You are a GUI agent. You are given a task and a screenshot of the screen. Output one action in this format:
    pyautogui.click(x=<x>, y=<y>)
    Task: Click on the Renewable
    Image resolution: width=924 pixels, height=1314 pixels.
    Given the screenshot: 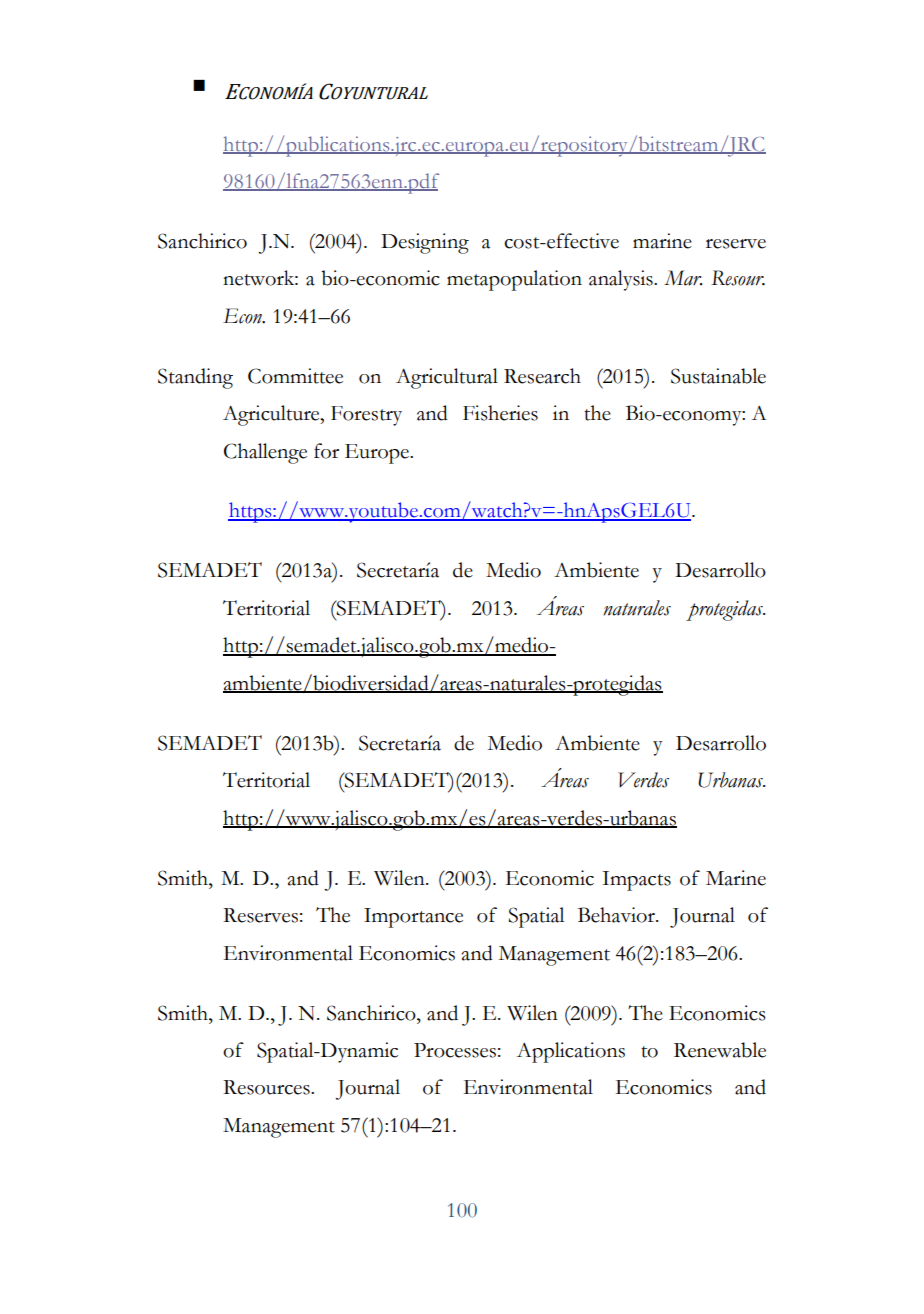 What is the action you would take?
    pyautogui.click(x=720, y=1050)
